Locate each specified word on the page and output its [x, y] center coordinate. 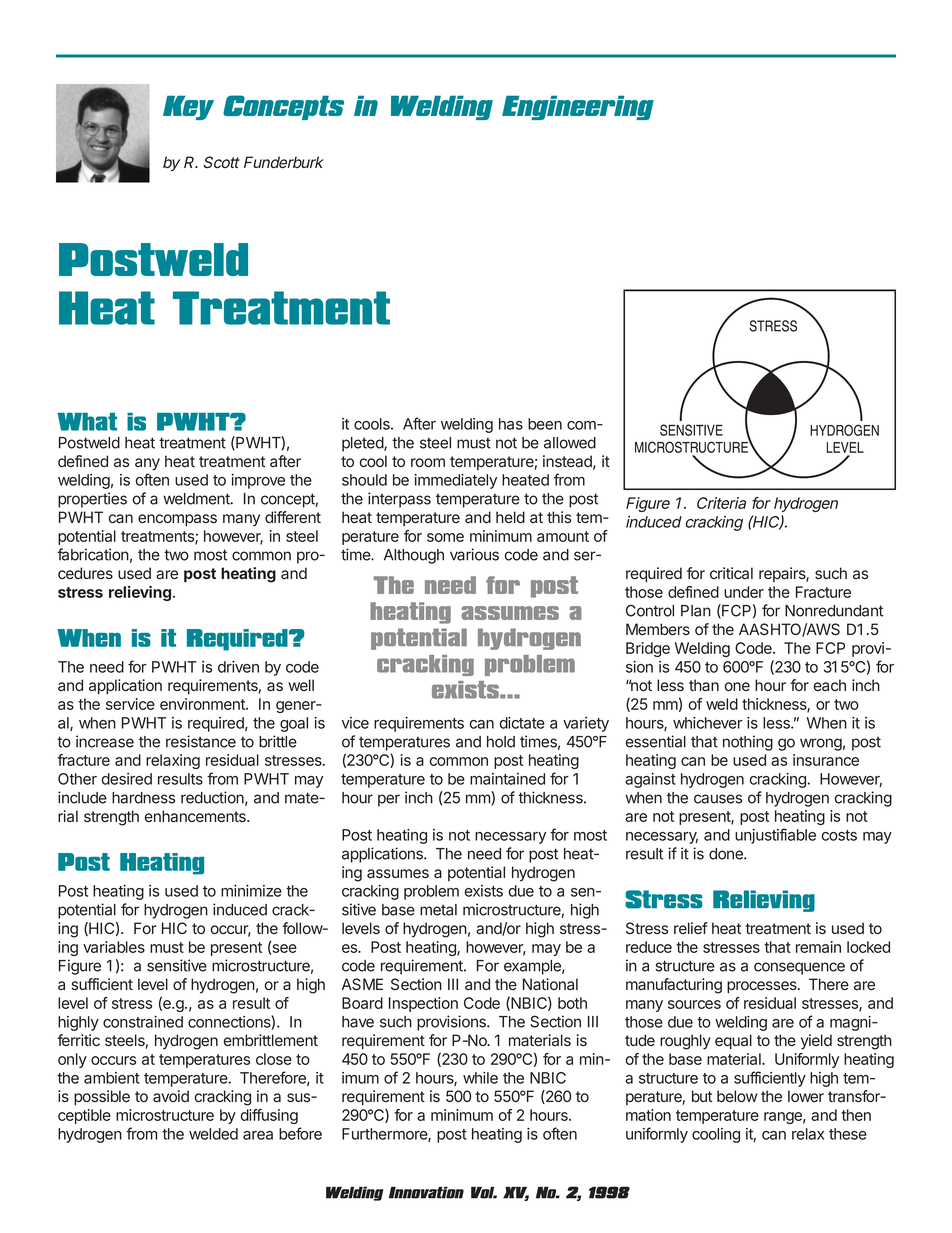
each [830, 685]
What [87, 422]
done [727, 854]
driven [238, 667]
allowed [570, 443]
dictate [522, 723]
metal [438, 910]
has [511, 424]
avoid [171, 1096]
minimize [251, 891]
